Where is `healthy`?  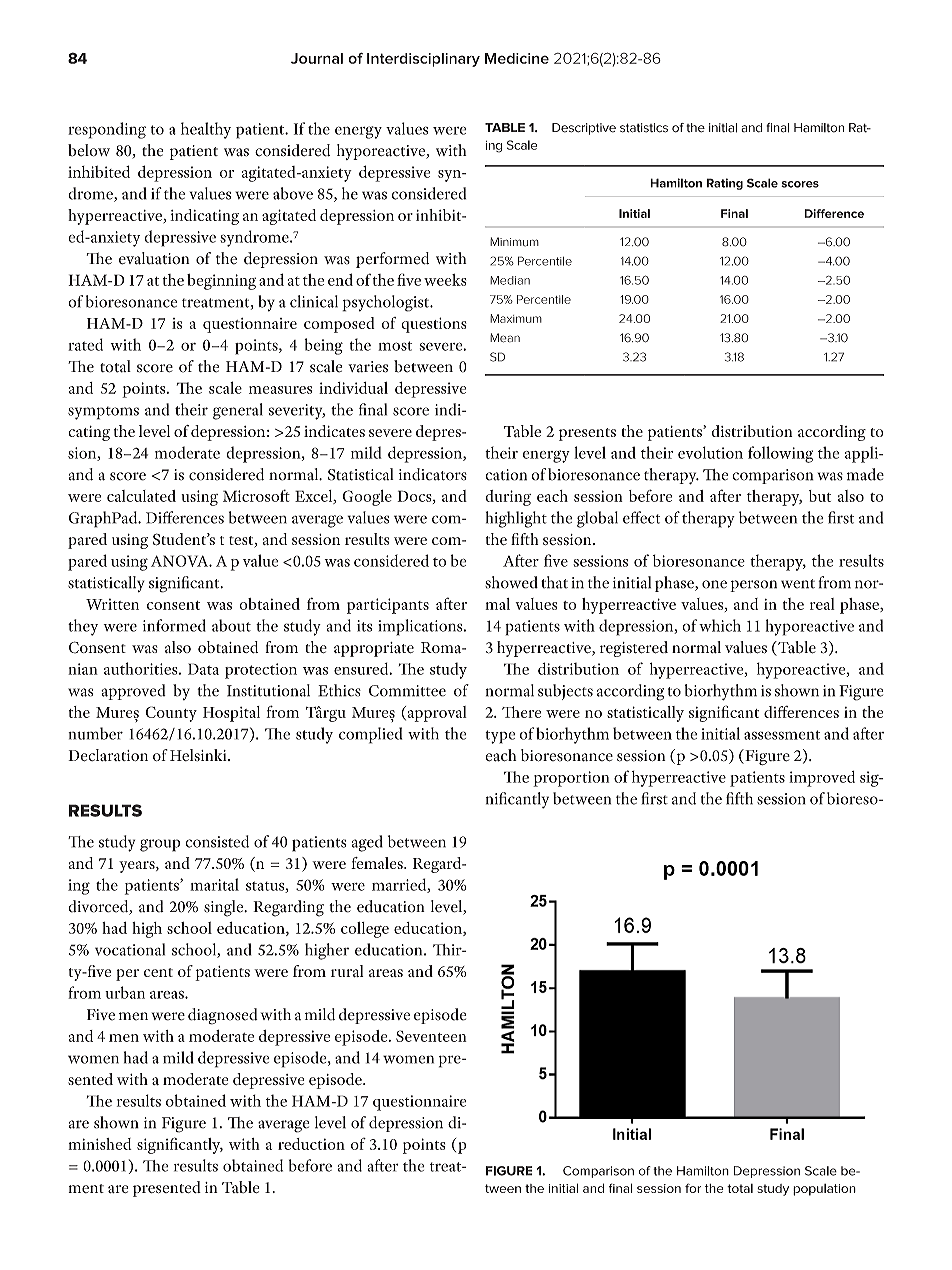
healthy is located at coordinates (206, 130).
